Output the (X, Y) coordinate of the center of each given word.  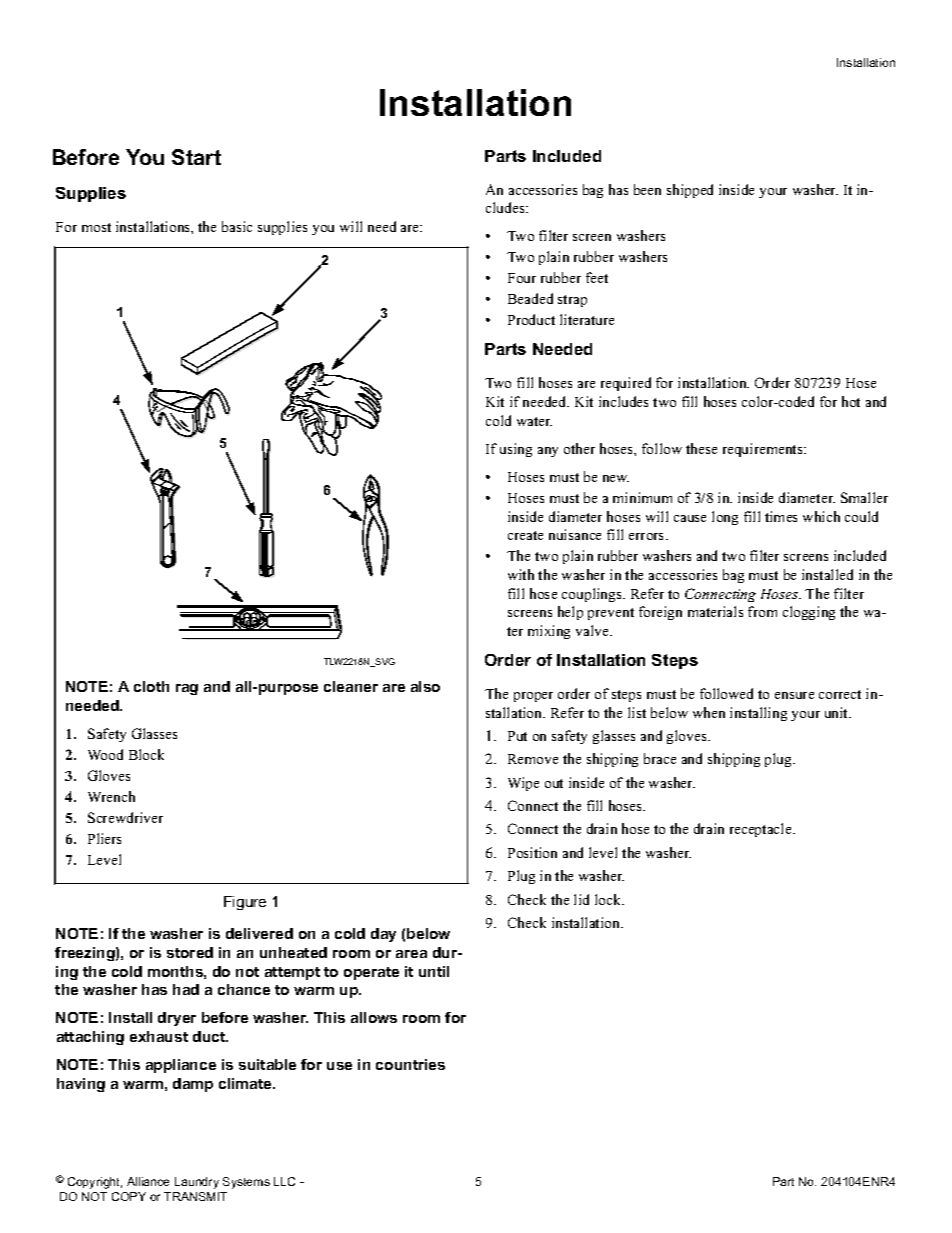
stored (190, 952)
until (434, 971)
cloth (151, 686)
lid (581, 899)
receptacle (762, 830)
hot (851, 401)
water (534, 421)
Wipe (523, 784)
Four (522, 278)
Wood (105, 754)
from (762, 611)
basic (237, 226)
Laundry (197, 1183)
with (521, 574)
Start (196, 157)
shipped (690, 191)
